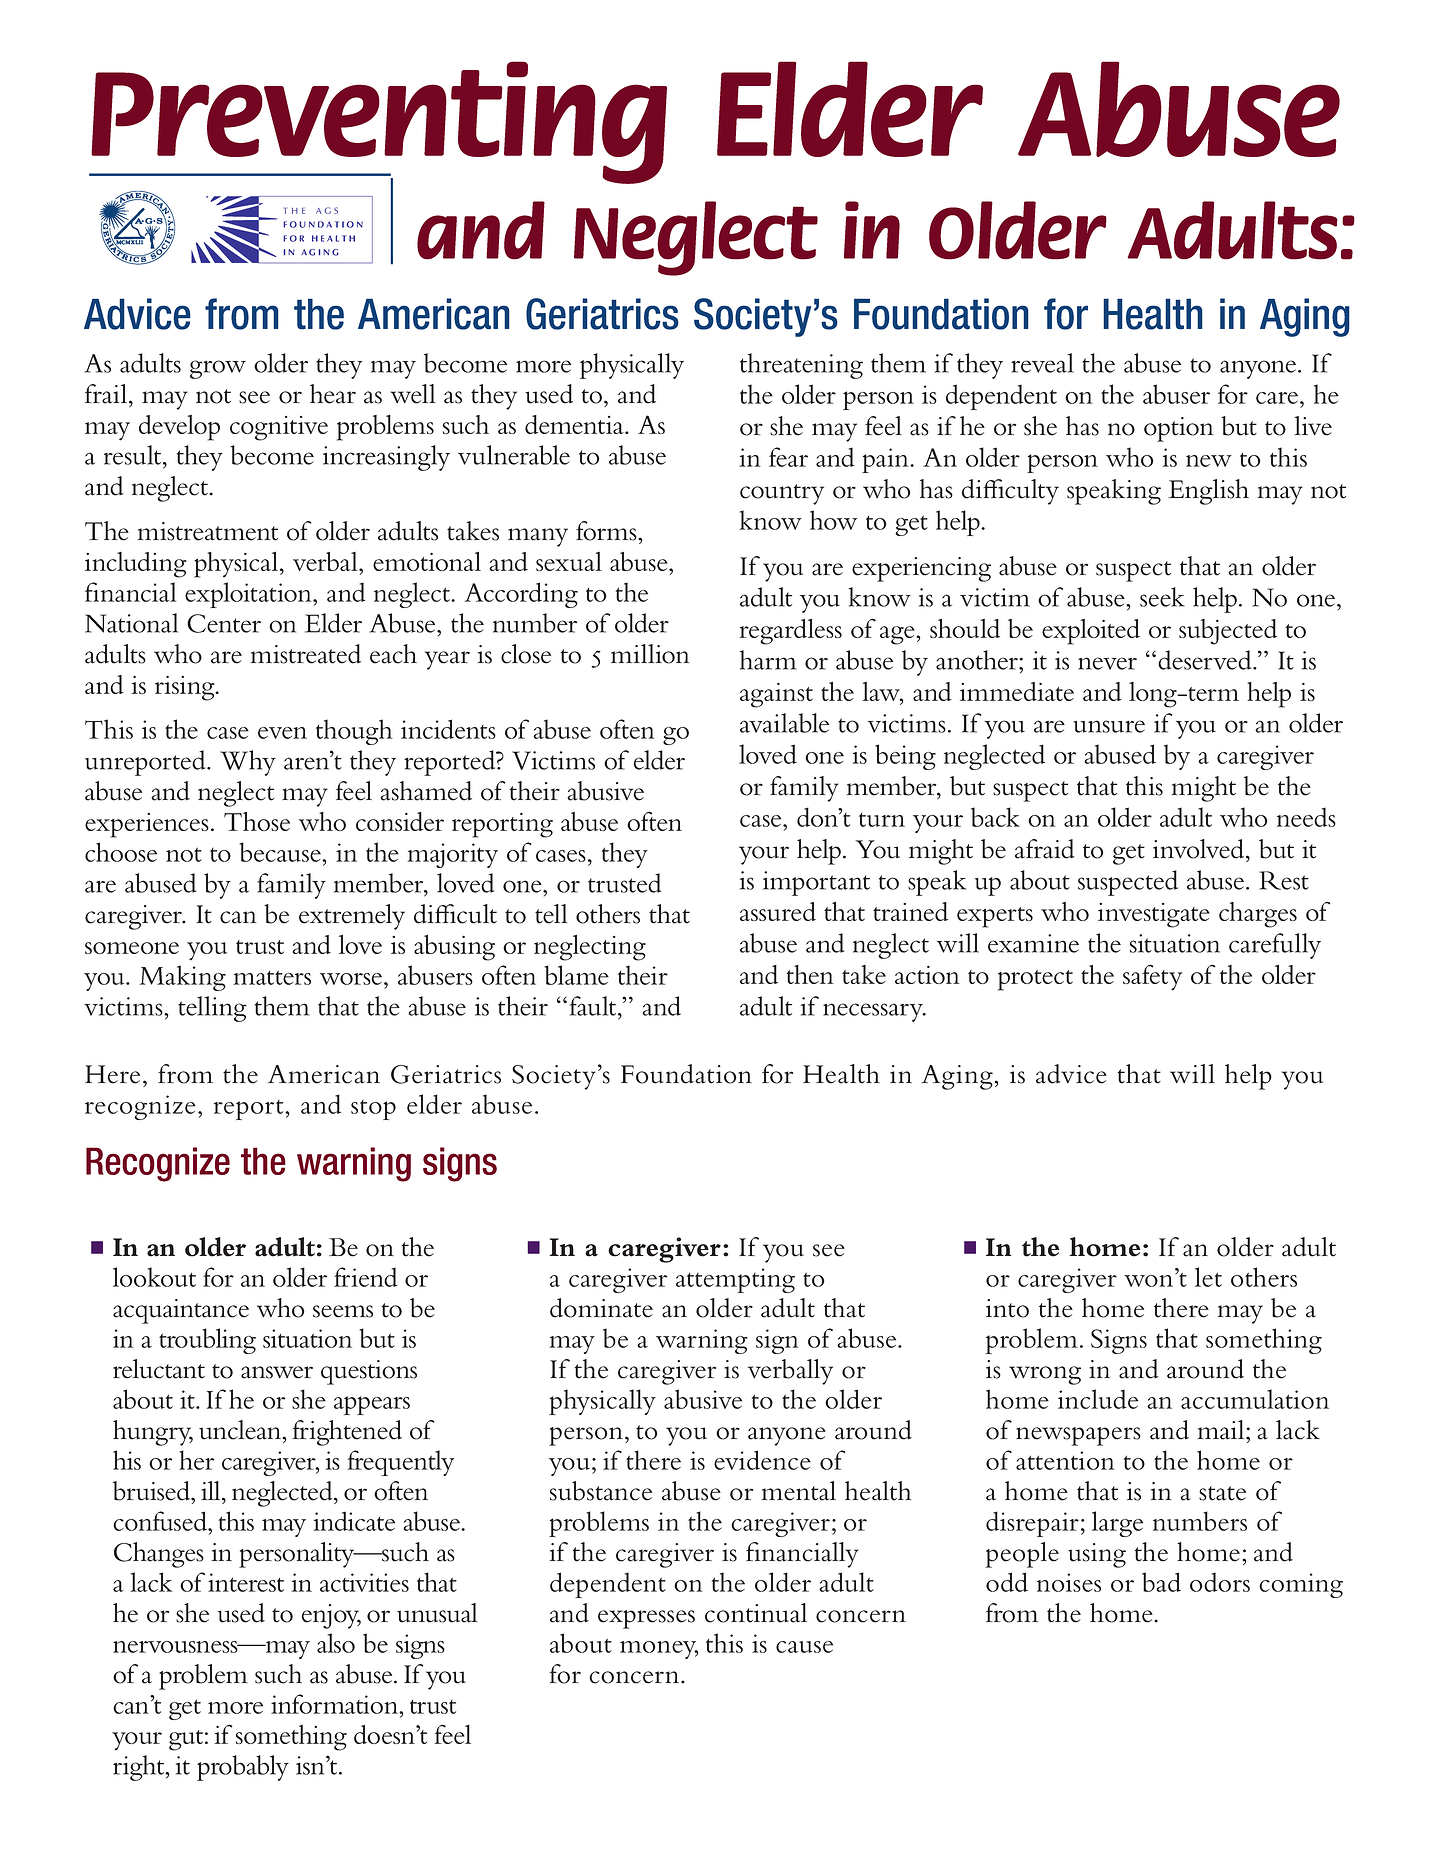 The image size is (1436, 1858). Describe the element at coordinates (1200, 849) in the screenshot. I see `involved` at that location.
